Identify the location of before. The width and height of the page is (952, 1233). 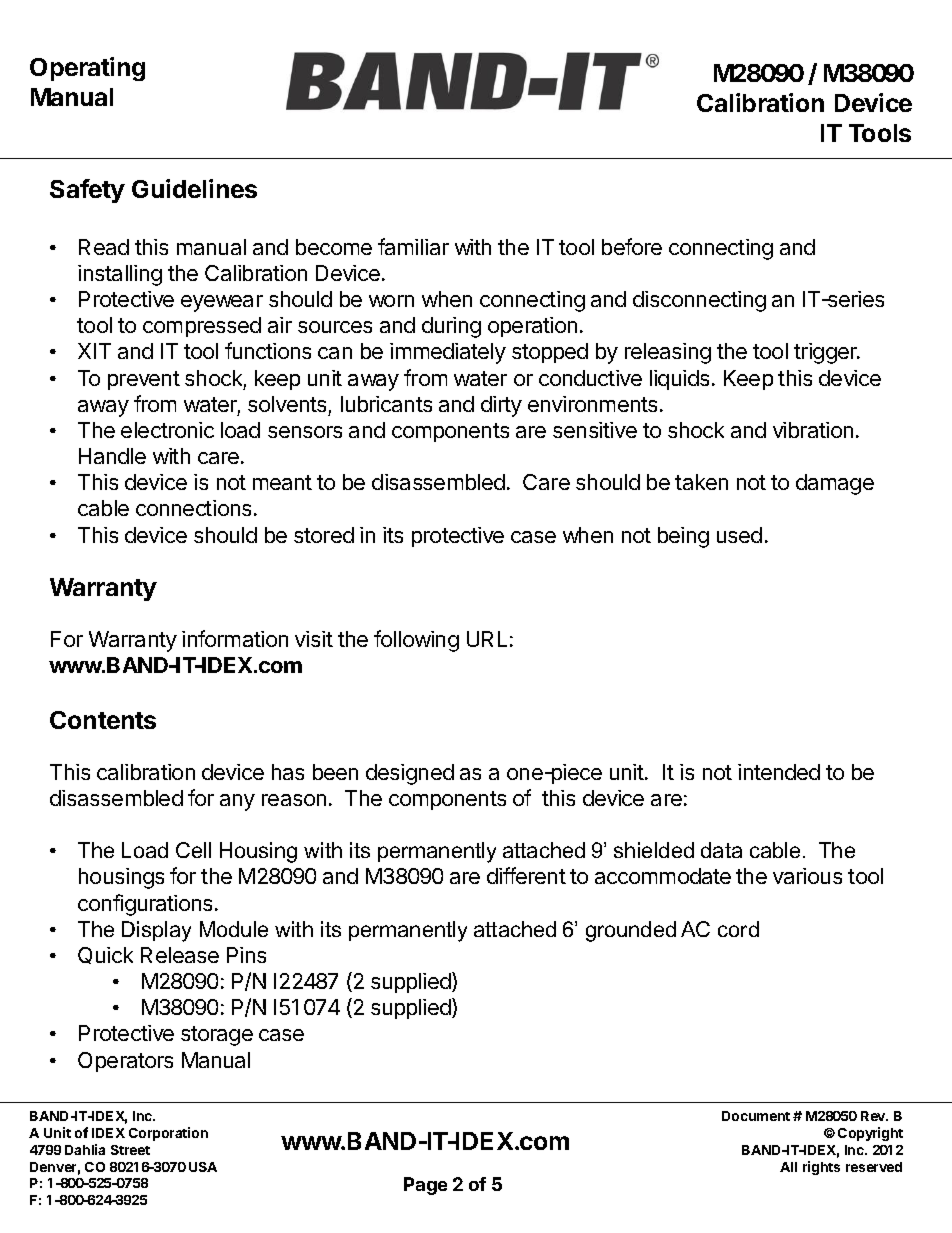
(632, 246).
